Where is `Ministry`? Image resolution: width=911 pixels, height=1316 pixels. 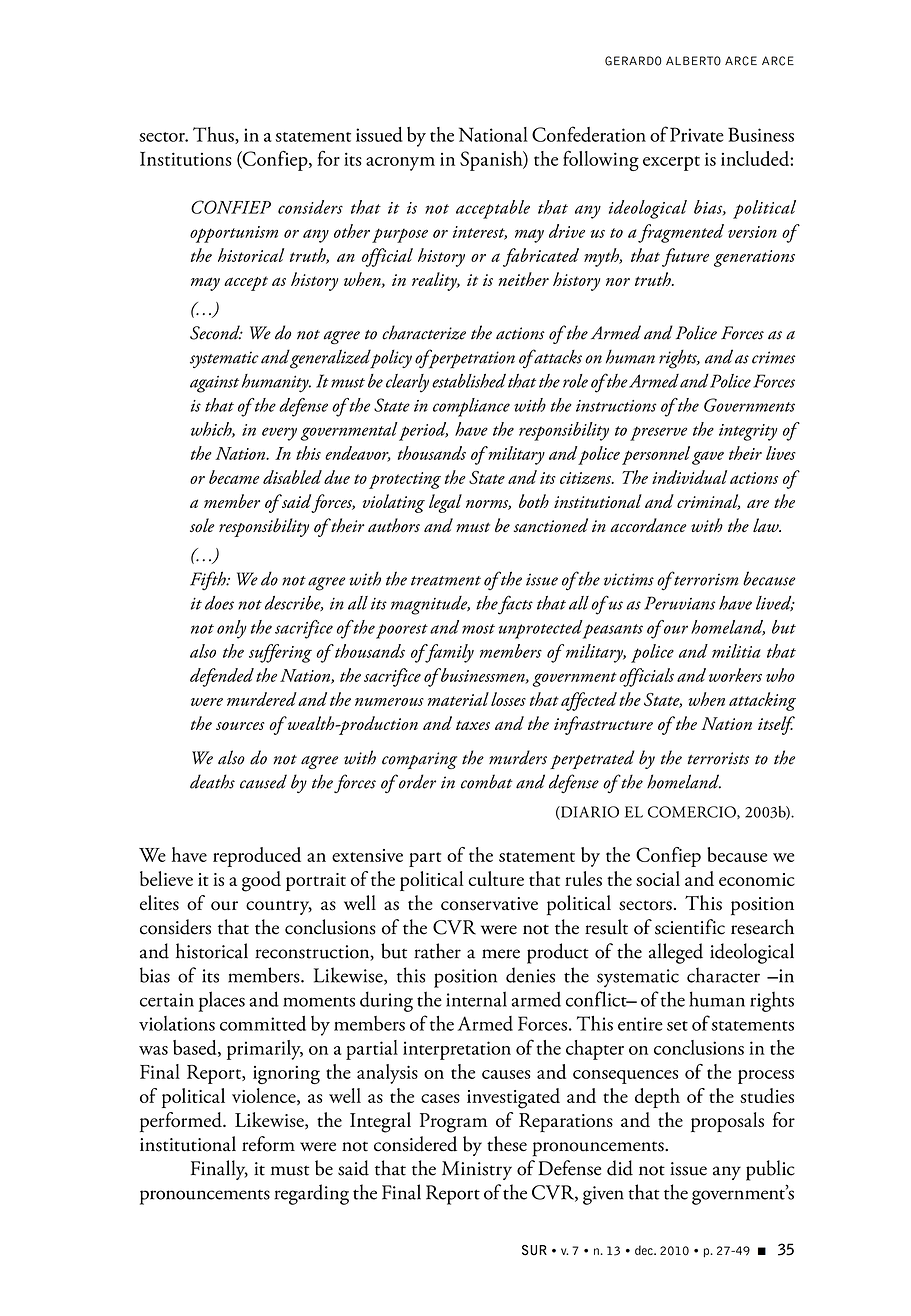 Ministry is located at coordinates (477, 1170).
